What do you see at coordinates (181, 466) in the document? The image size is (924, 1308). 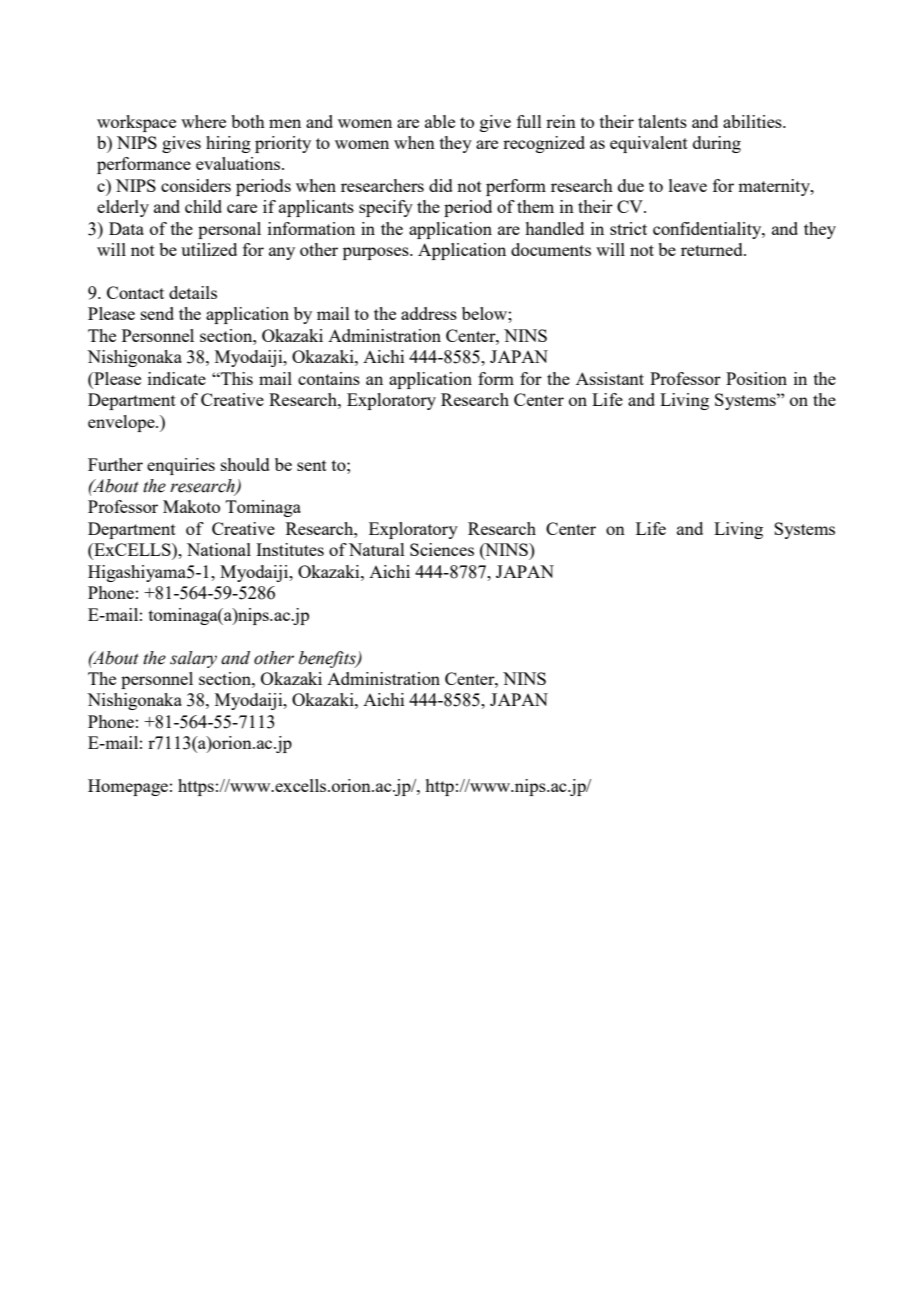 I see `enquiries` at bounding box center [181, 466].
